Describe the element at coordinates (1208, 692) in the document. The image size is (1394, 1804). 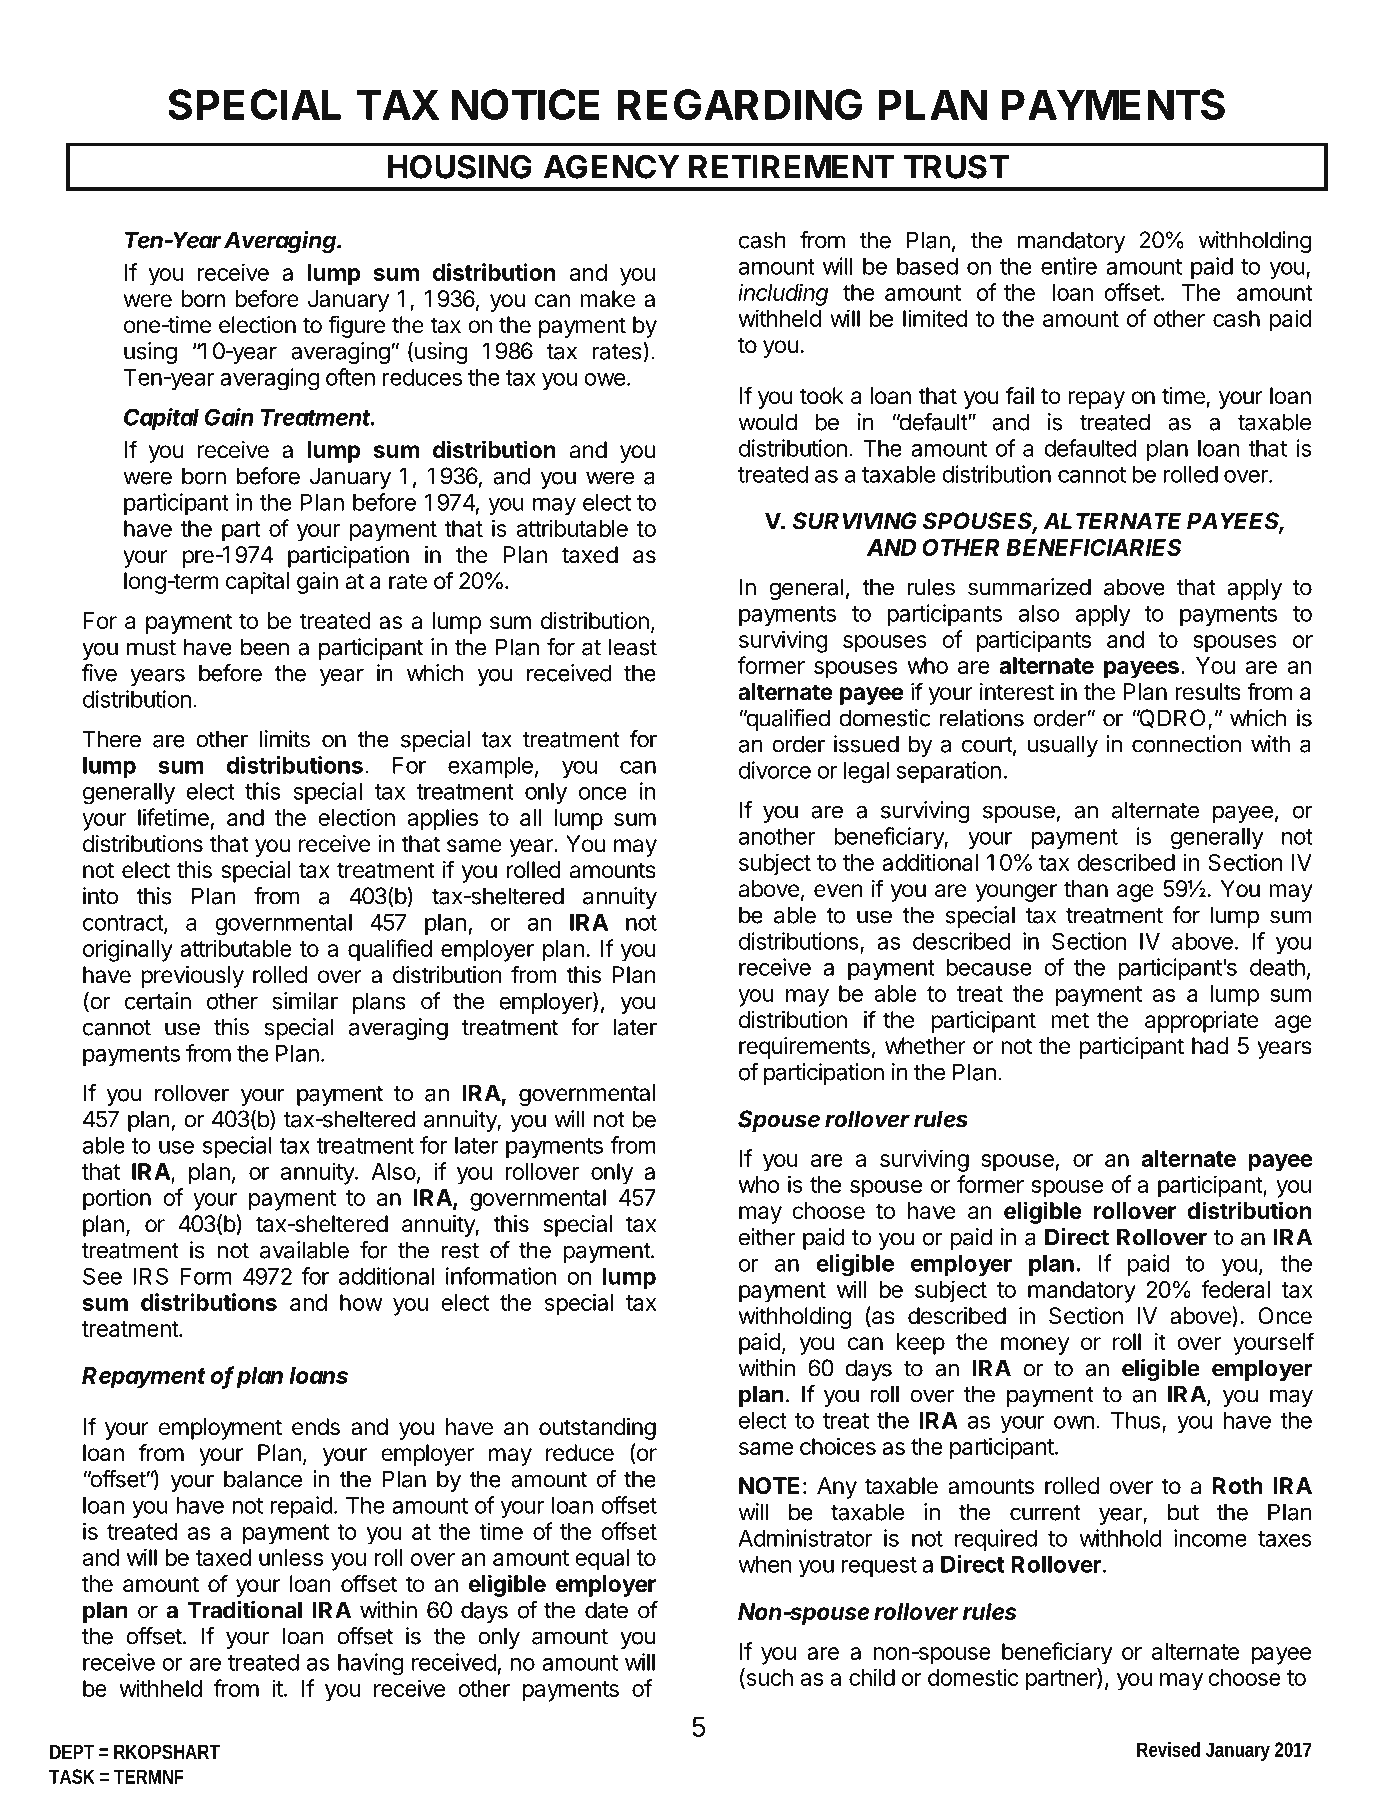
I see `results` at that location.
